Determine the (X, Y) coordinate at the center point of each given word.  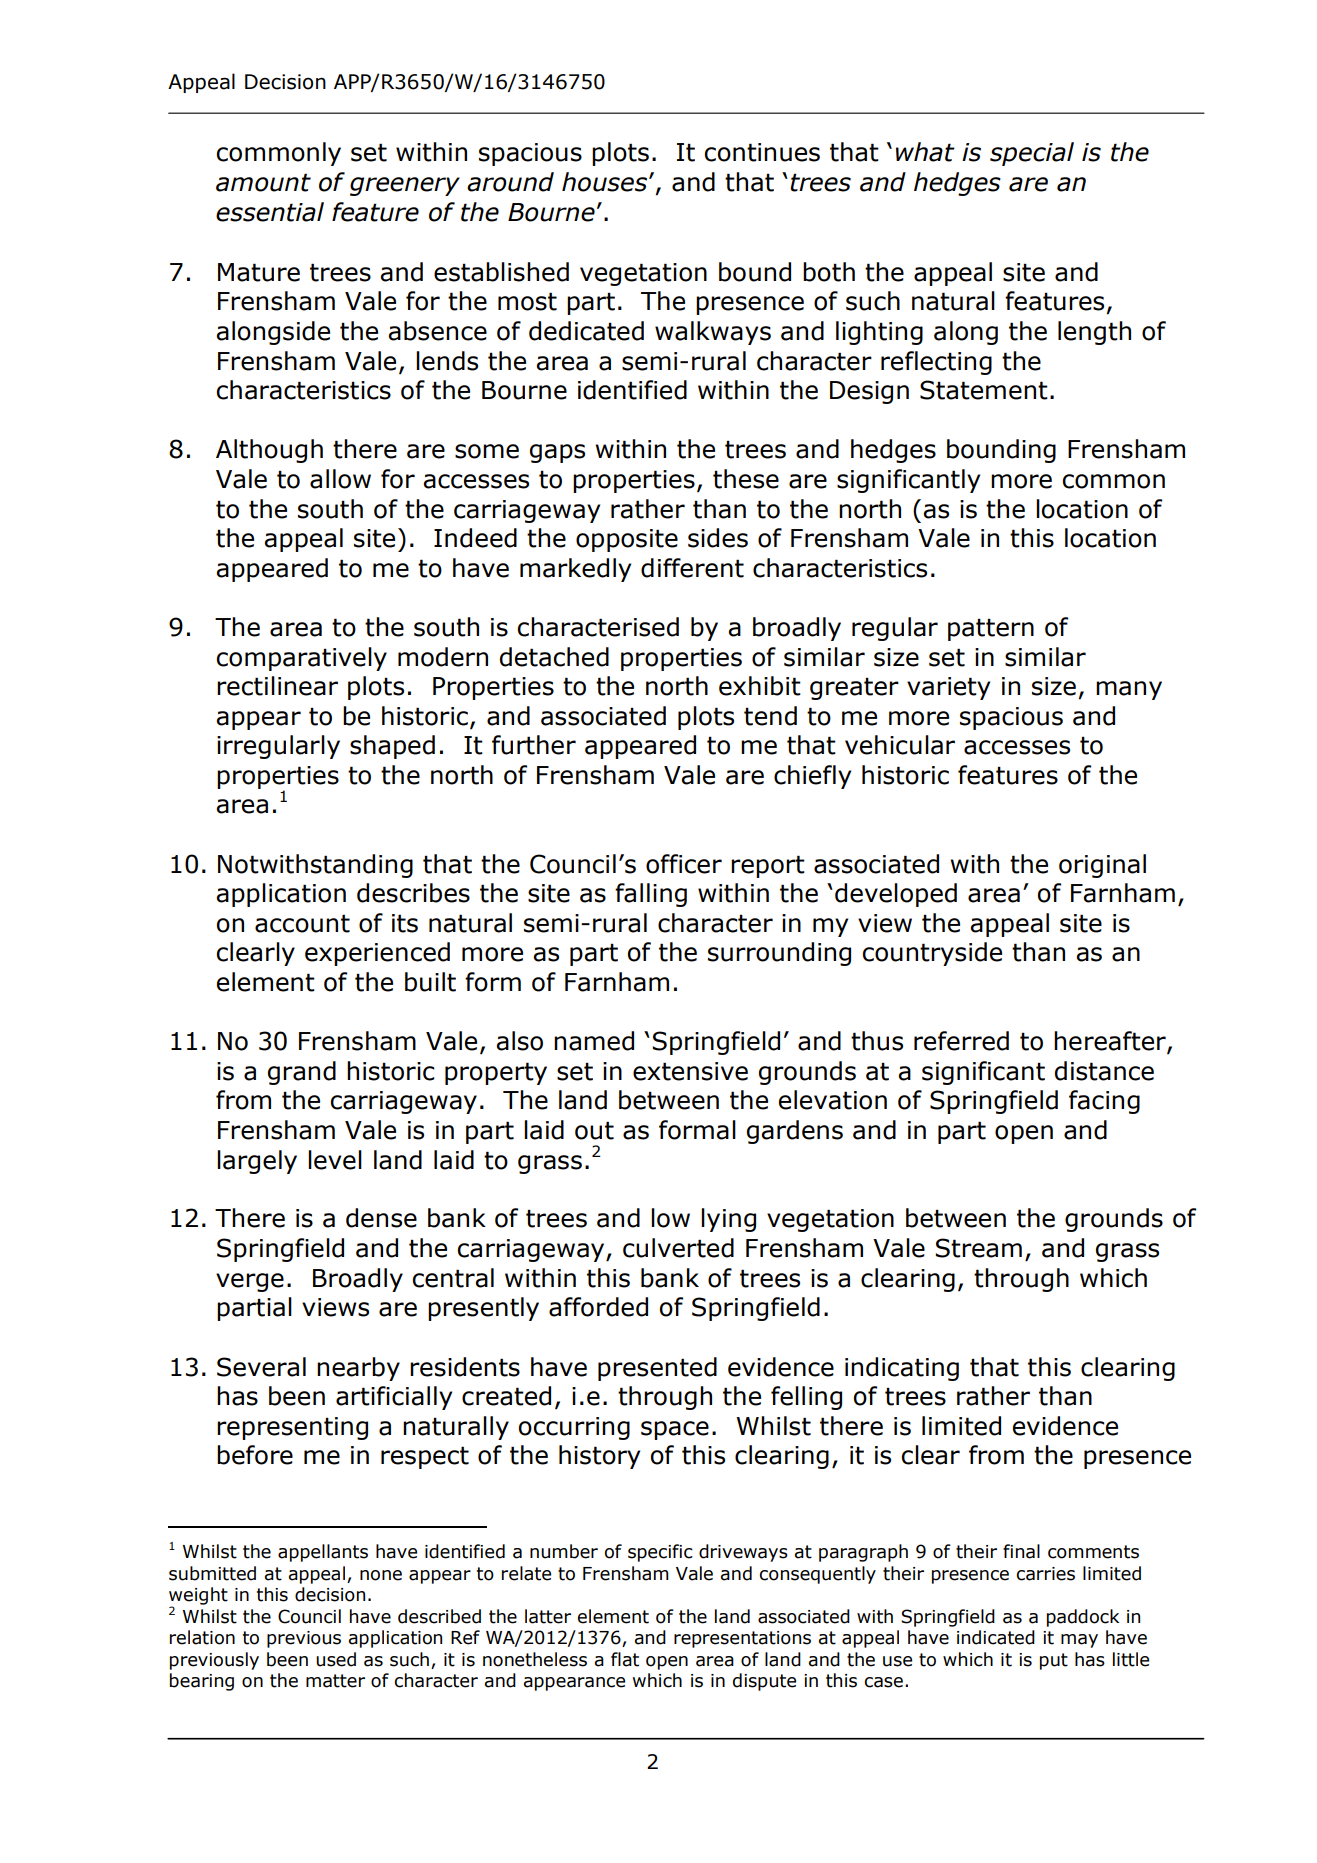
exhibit (760, 686)
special (1032, 154)
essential (270, 212)
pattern (991, 629)
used (336, 1659)
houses (606, 182)
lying (728, 1220)
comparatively (301, 659)
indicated (996, 1637)
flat (625, 1659)
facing (1104, 1102)
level (335, 1160)
